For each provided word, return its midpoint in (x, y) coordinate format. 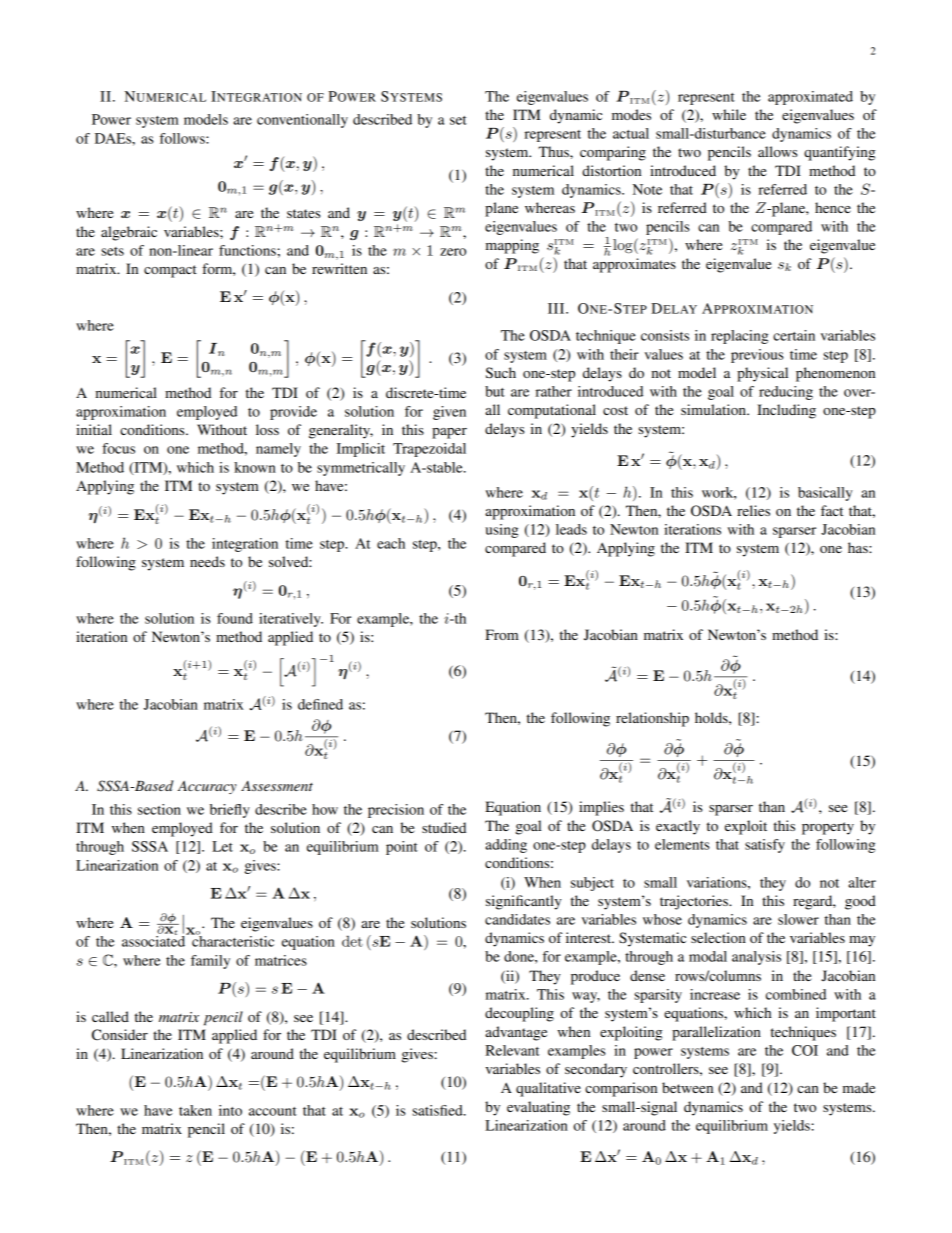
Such (501, 373)
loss (267, 429)
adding (506, 846)
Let (222, 846)
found (235, 618)
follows (183, 138)
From (502, 634)
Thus (554, 151)
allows (777, 151)
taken (195, 1110)
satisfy (765, 846)
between (687, 1087)
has (859, 547)
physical (762, 374)
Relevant (512, 1050)
